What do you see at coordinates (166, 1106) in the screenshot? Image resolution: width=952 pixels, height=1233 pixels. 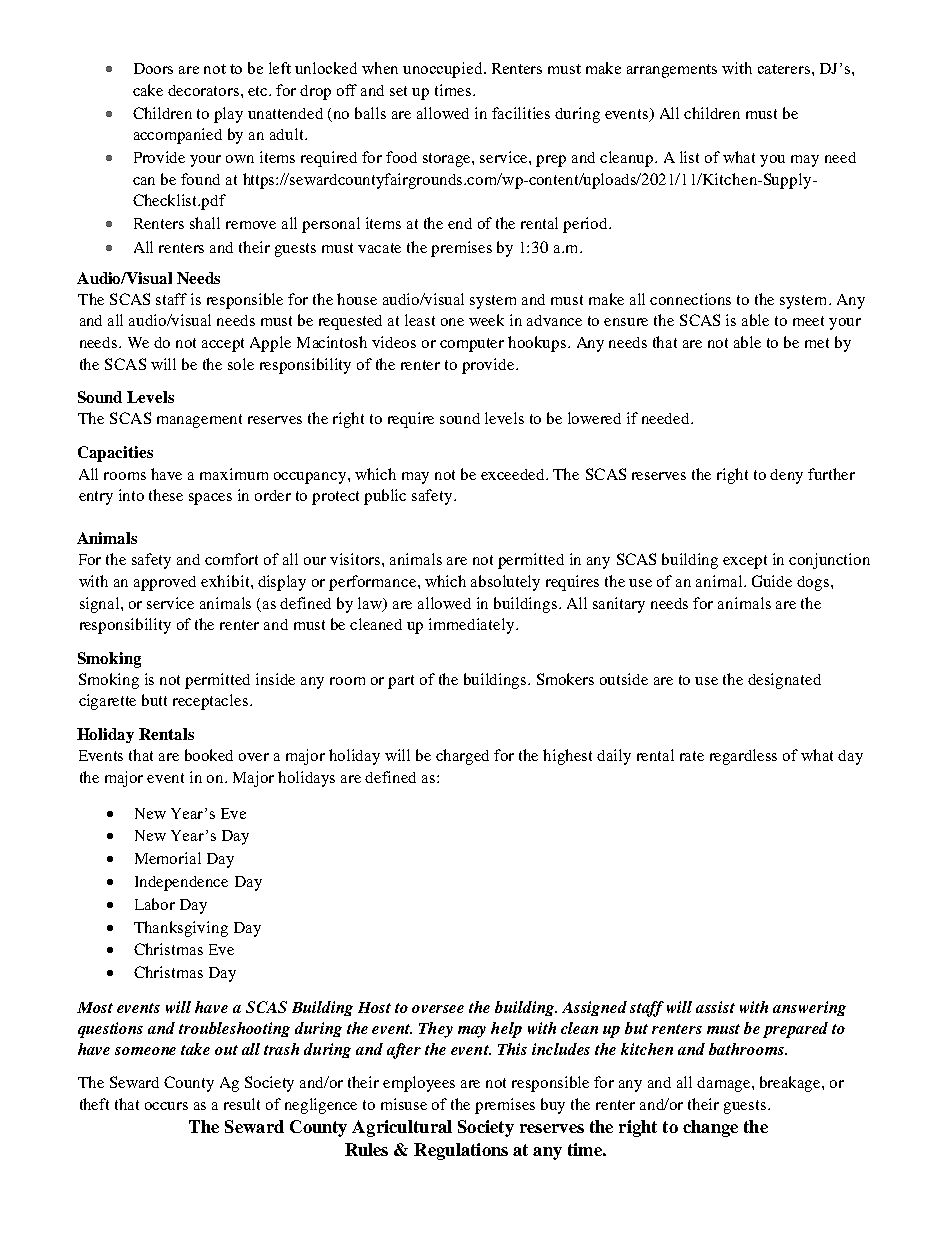 I see `occurs` at bounding box center [166, 1106].
